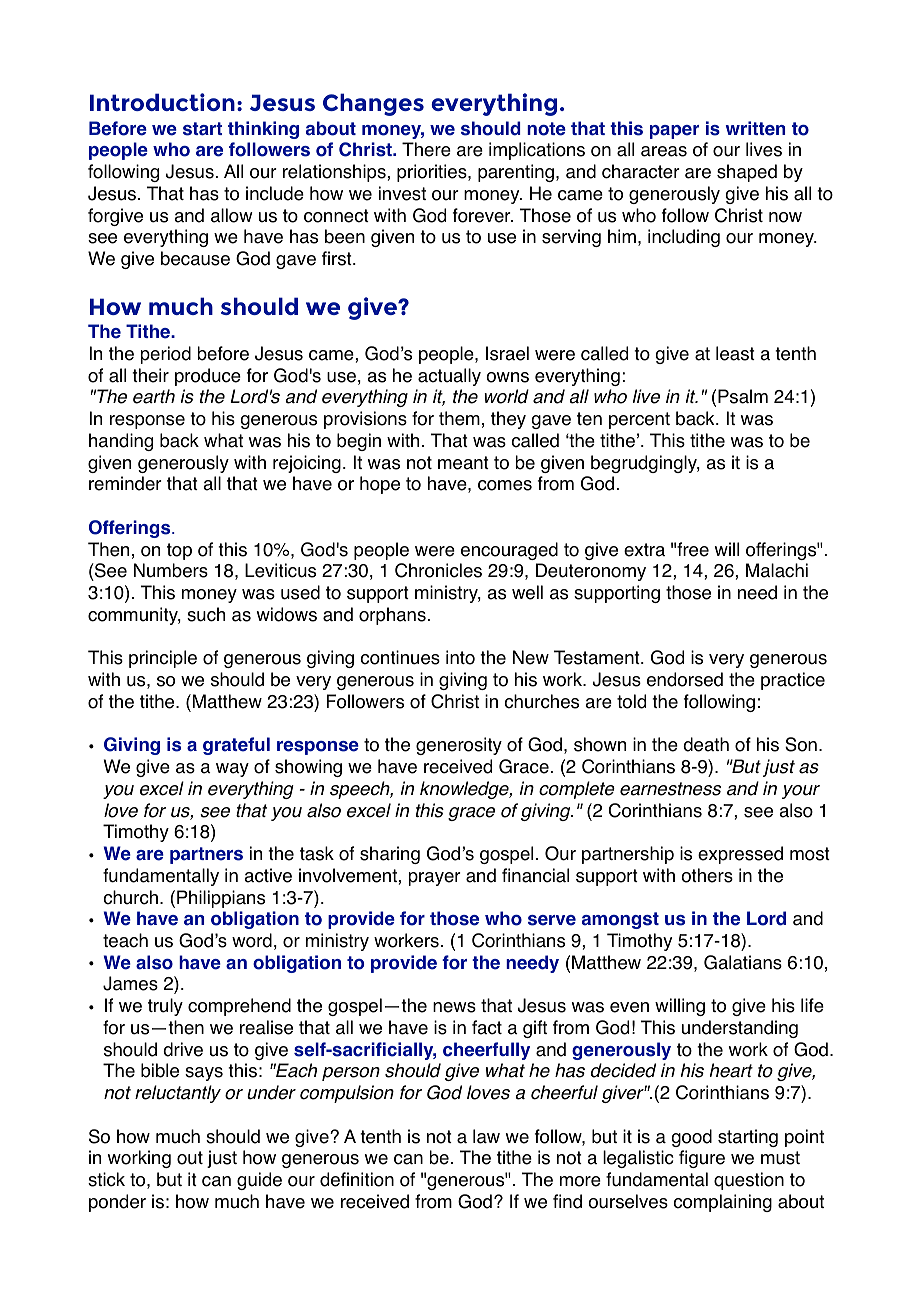 The image size is (924, 1308). I want to click on guide, so click(259, 1181).
